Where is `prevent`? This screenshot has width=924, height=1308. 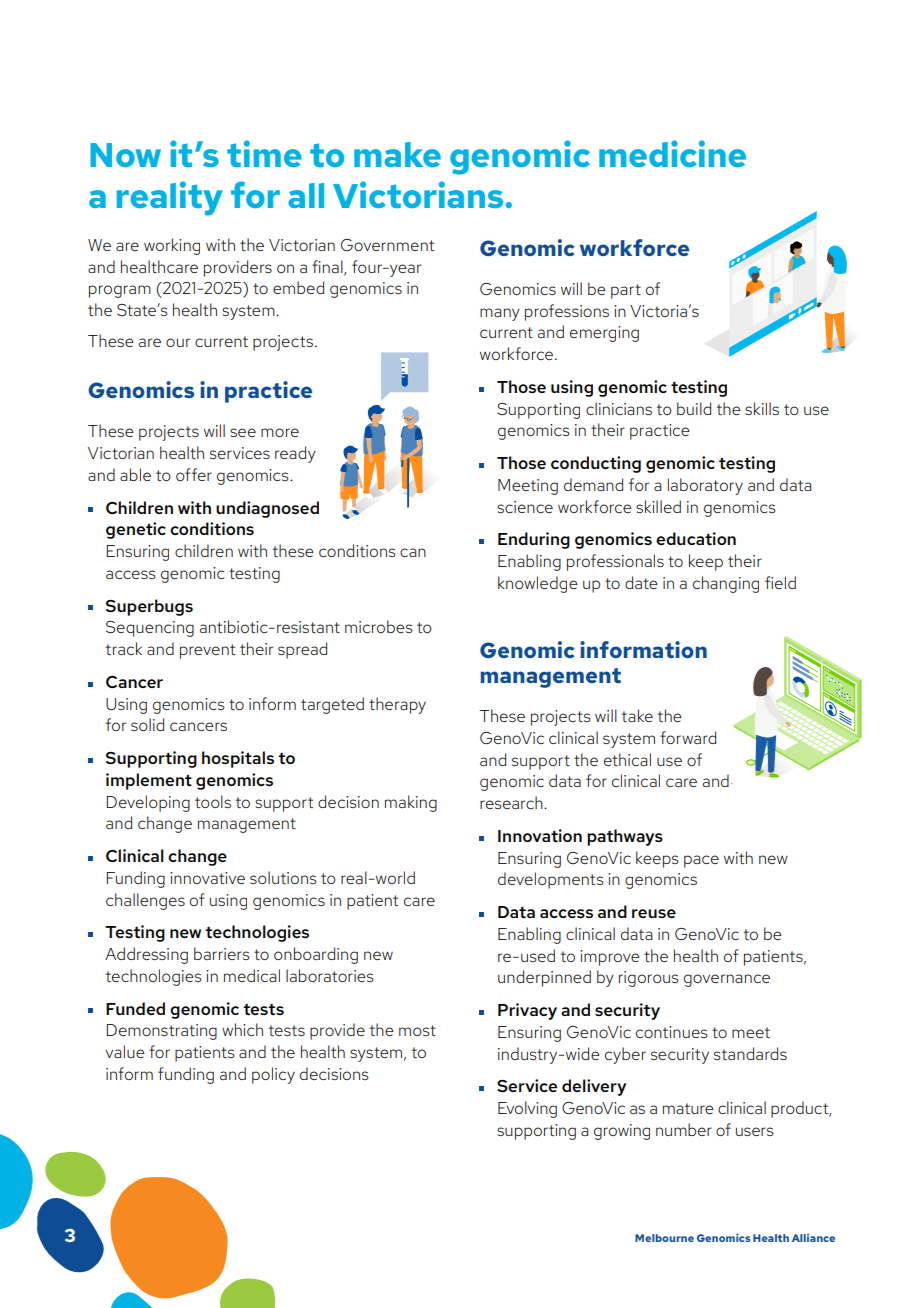
prevent is located at coordinates (207, 651).
